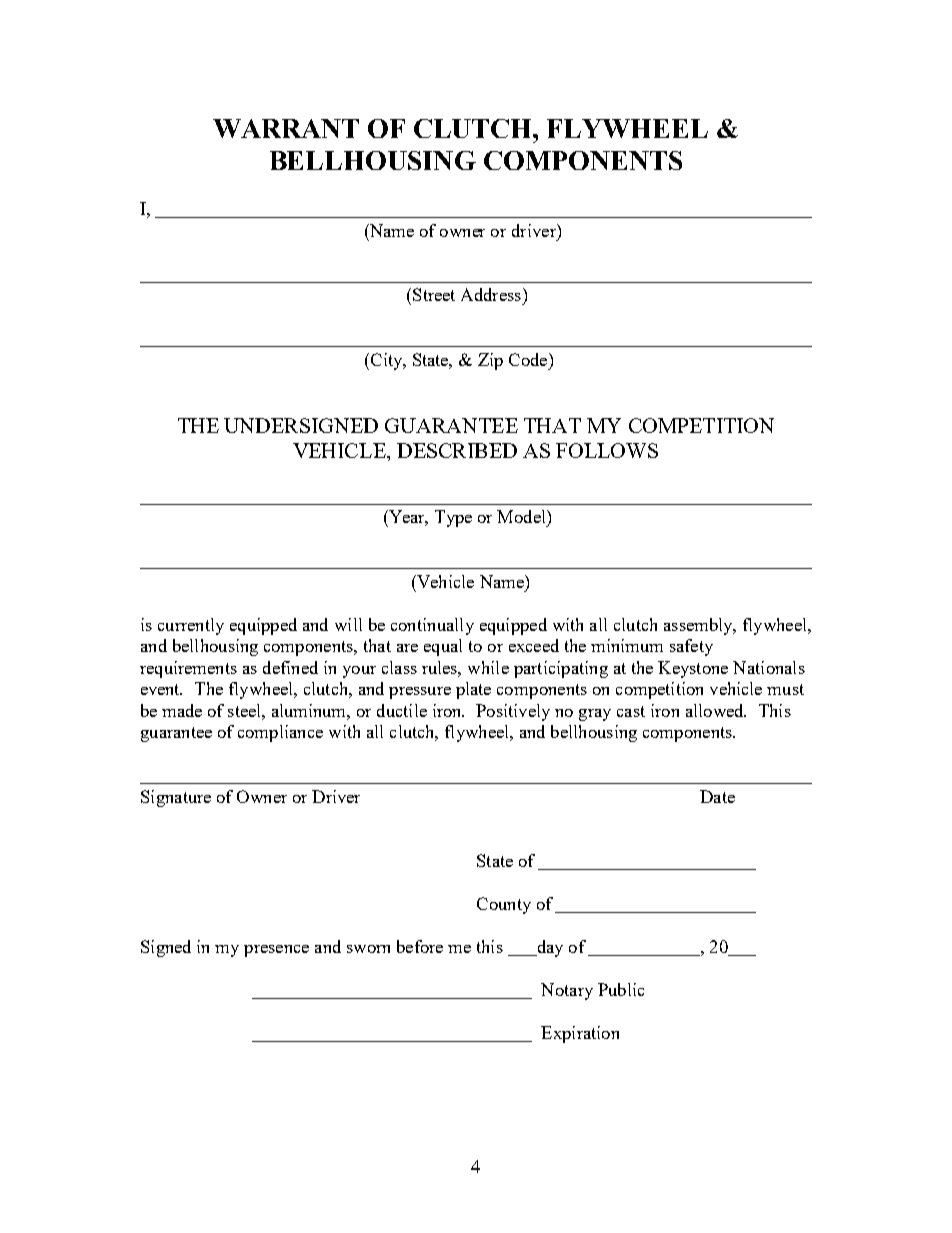 This screenshot has width=952, height=1233. What do you see at coordinates (699, 626) in the screenshot?
I see `assembly` at bounding box center [699, 626].
